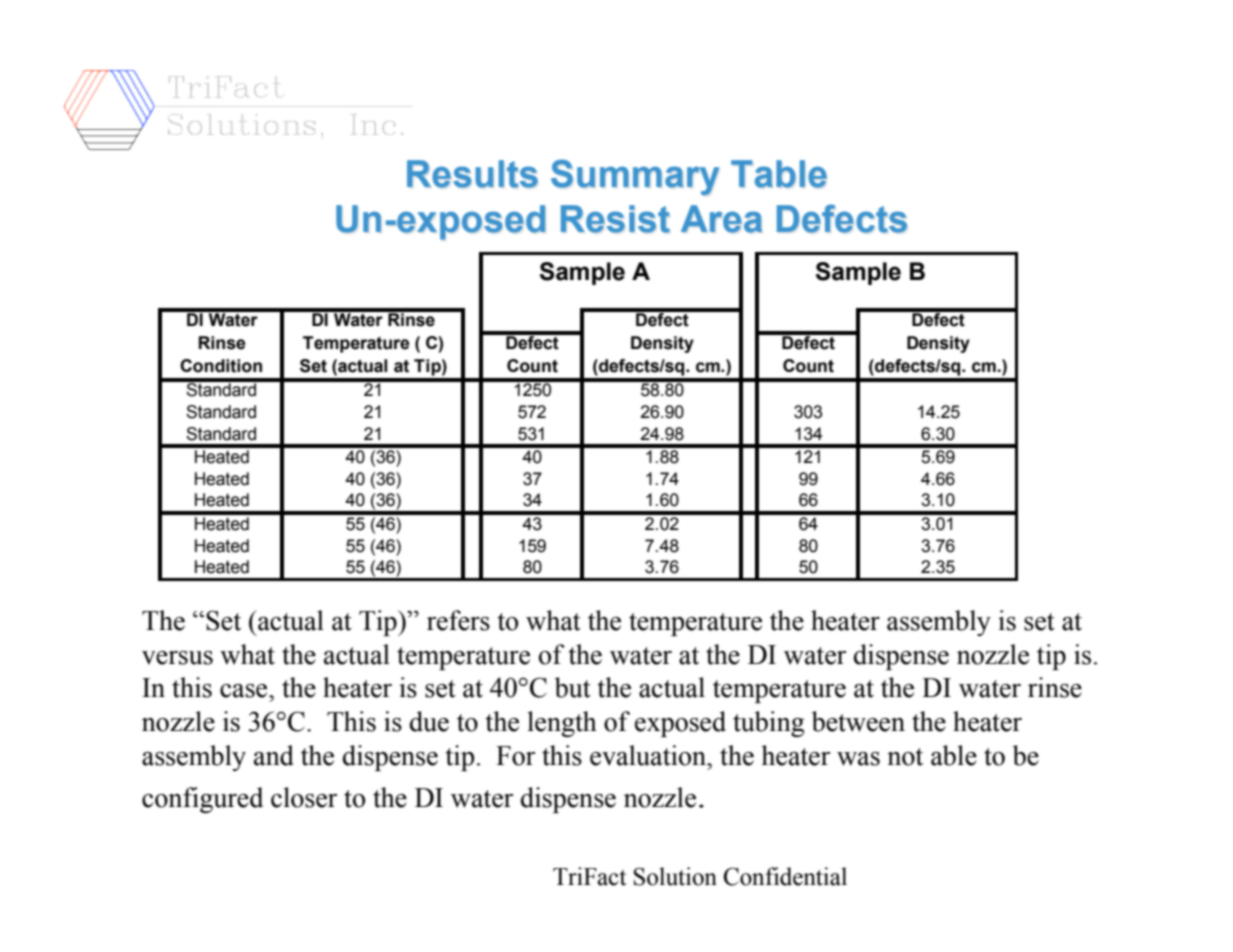 Image resolution: width=1233 pixels, height=952 pixels. I want to click on length, so click(562, 724).
